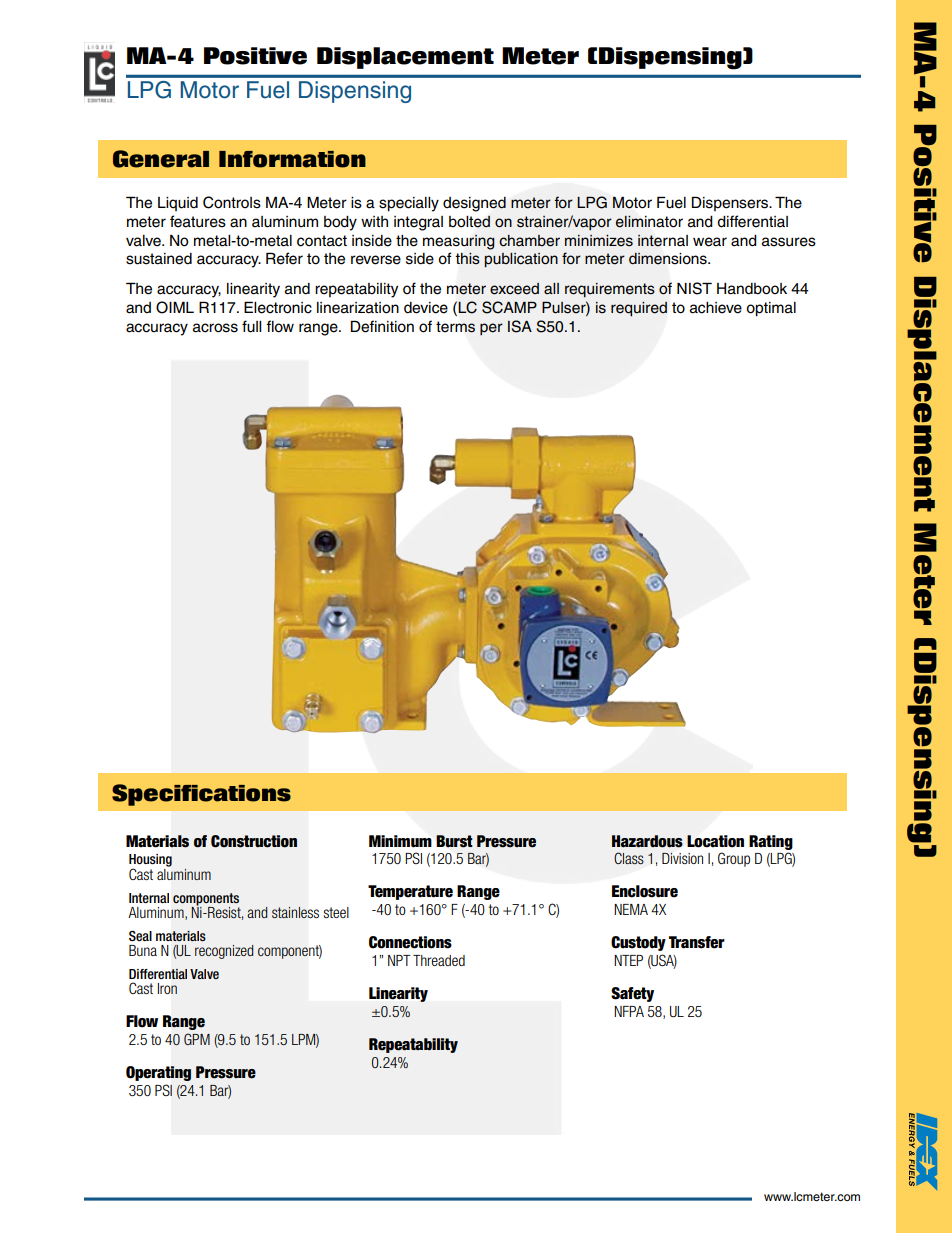 This screenshot has height=1233, width=952. I want to click on Group, so click(734, 859).
